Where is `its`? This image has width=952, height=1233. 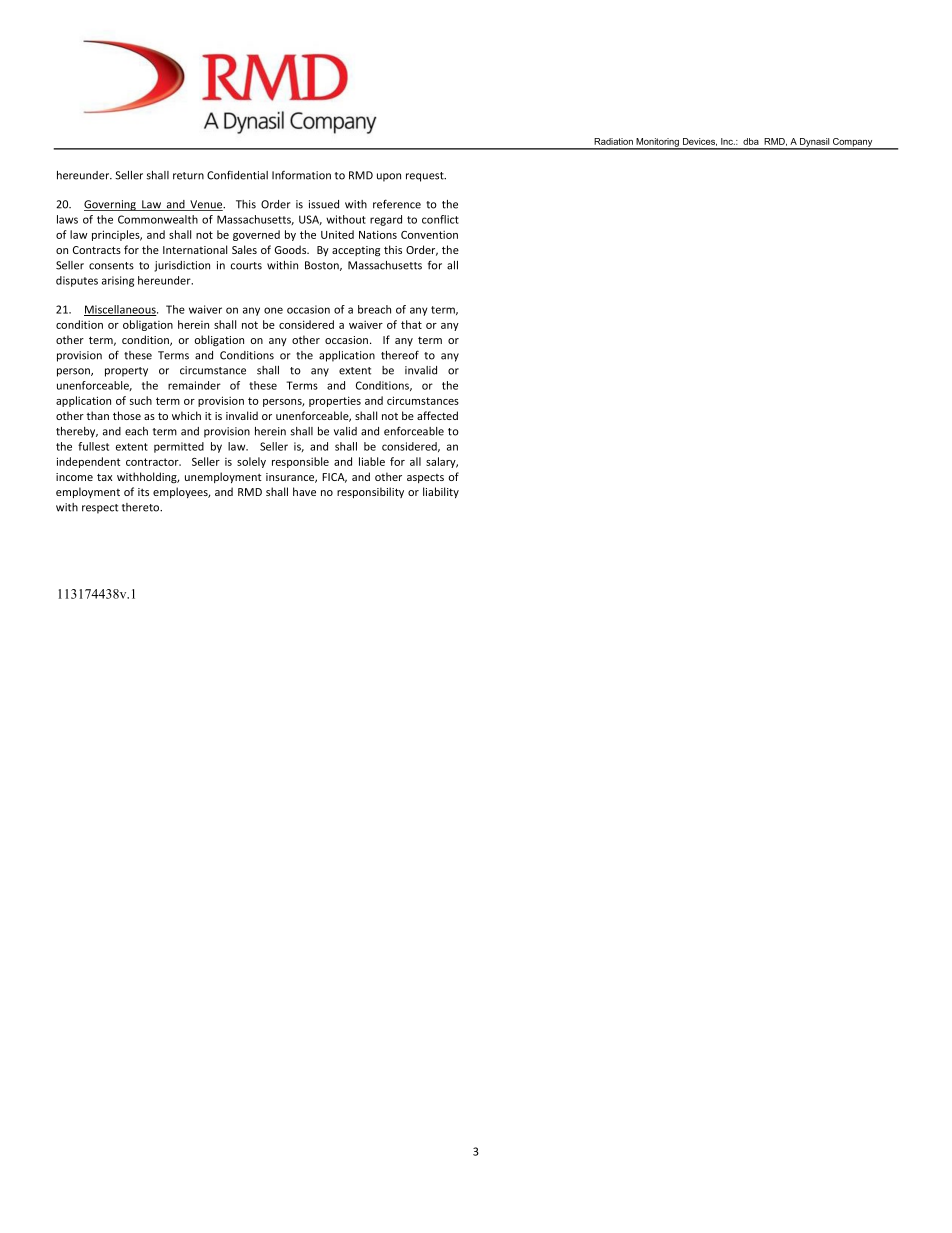
its is located at coordinates (143, 492).
